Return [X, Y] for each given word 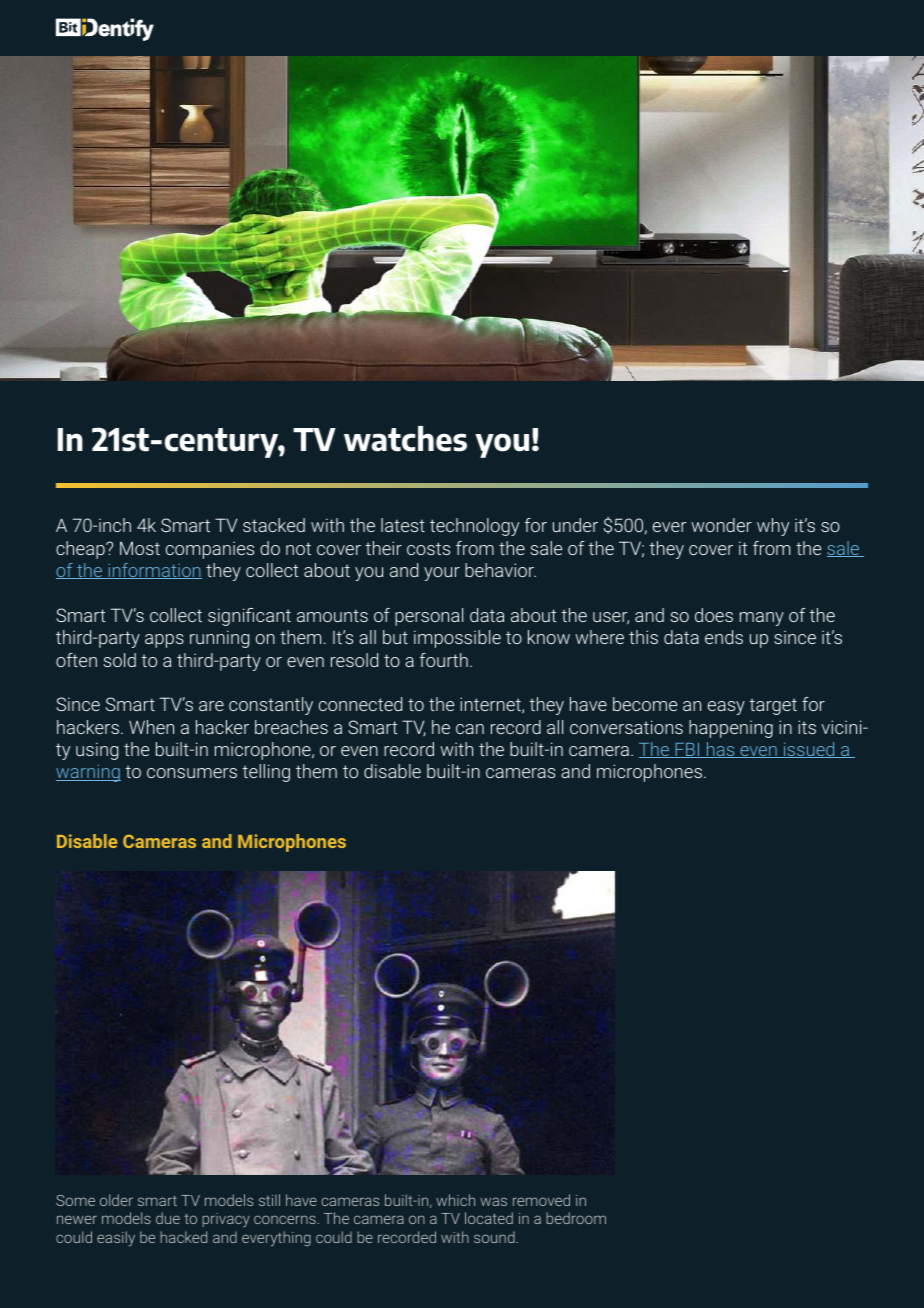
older [116, 1200]
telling [266, 773]
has [721, 750]
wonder [721, 525]
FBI [687, 750]
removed [541, 1200]
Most [140, 548]
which [455, 1200]
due [168, 1218]
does [714, 615]
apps [164, 641]
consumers [192, 773]
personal [429, 617]
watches [405, 439]
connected [360, 704]
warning [88, 773]
